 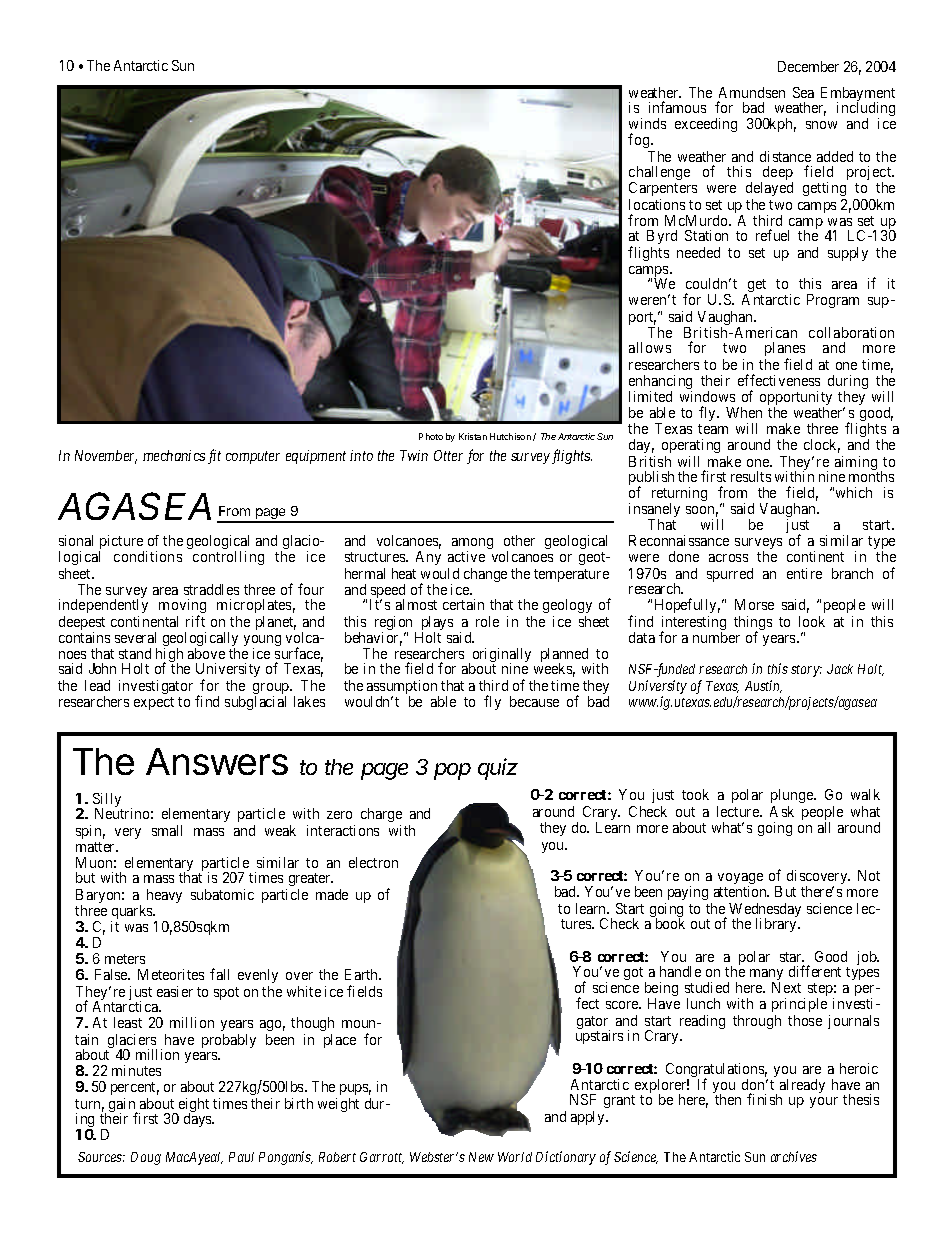 What do you see at coordinates (752, 92) in the screenshot?
I see `Amundsen` at bounding box center [752, 92].
